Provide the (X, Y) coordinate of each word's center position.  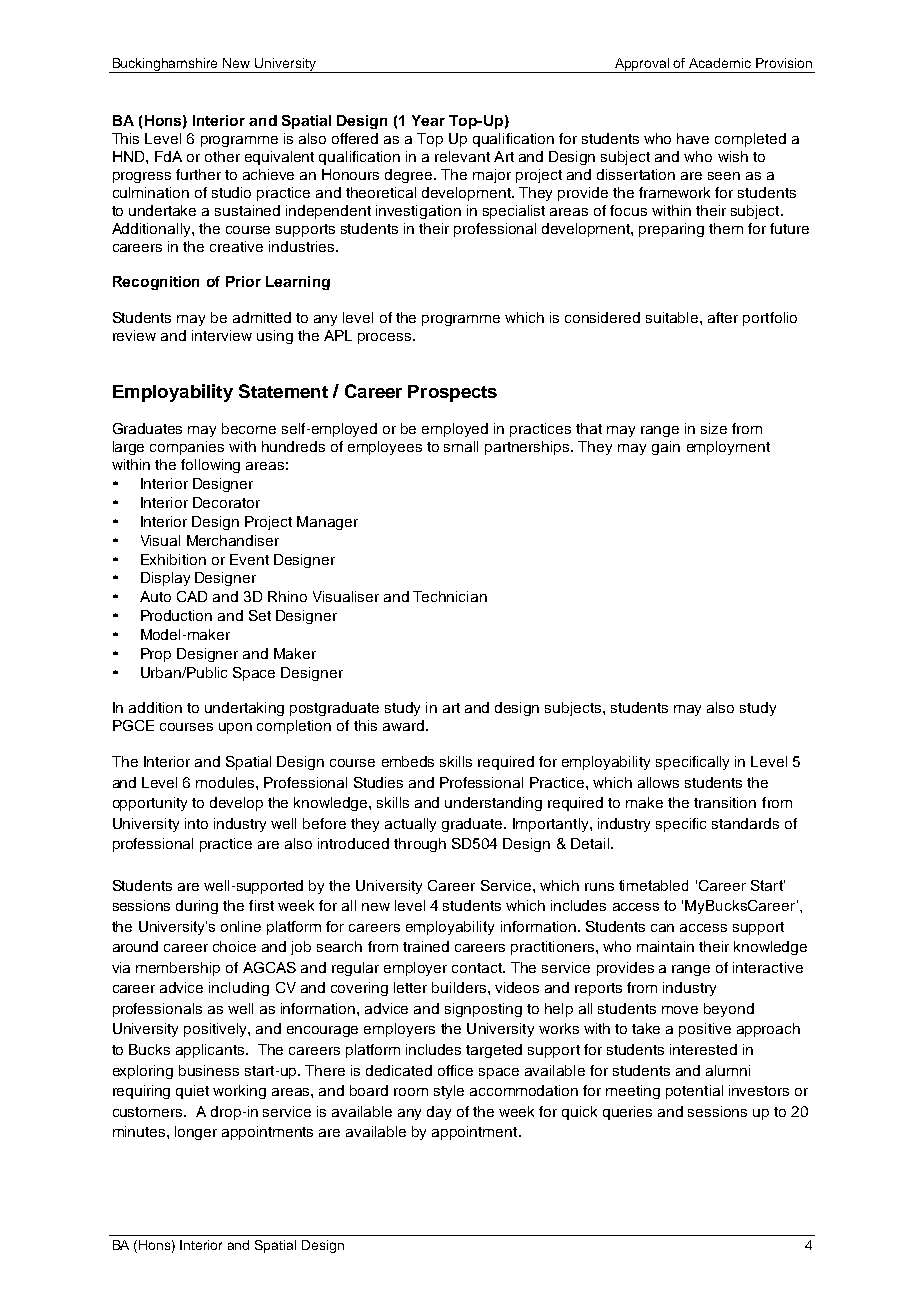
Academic (720, 63)
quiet (192, 1092)
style (449, 1092)
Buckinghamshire (165, 65)
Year (428, 120)
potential (694, 1092)
